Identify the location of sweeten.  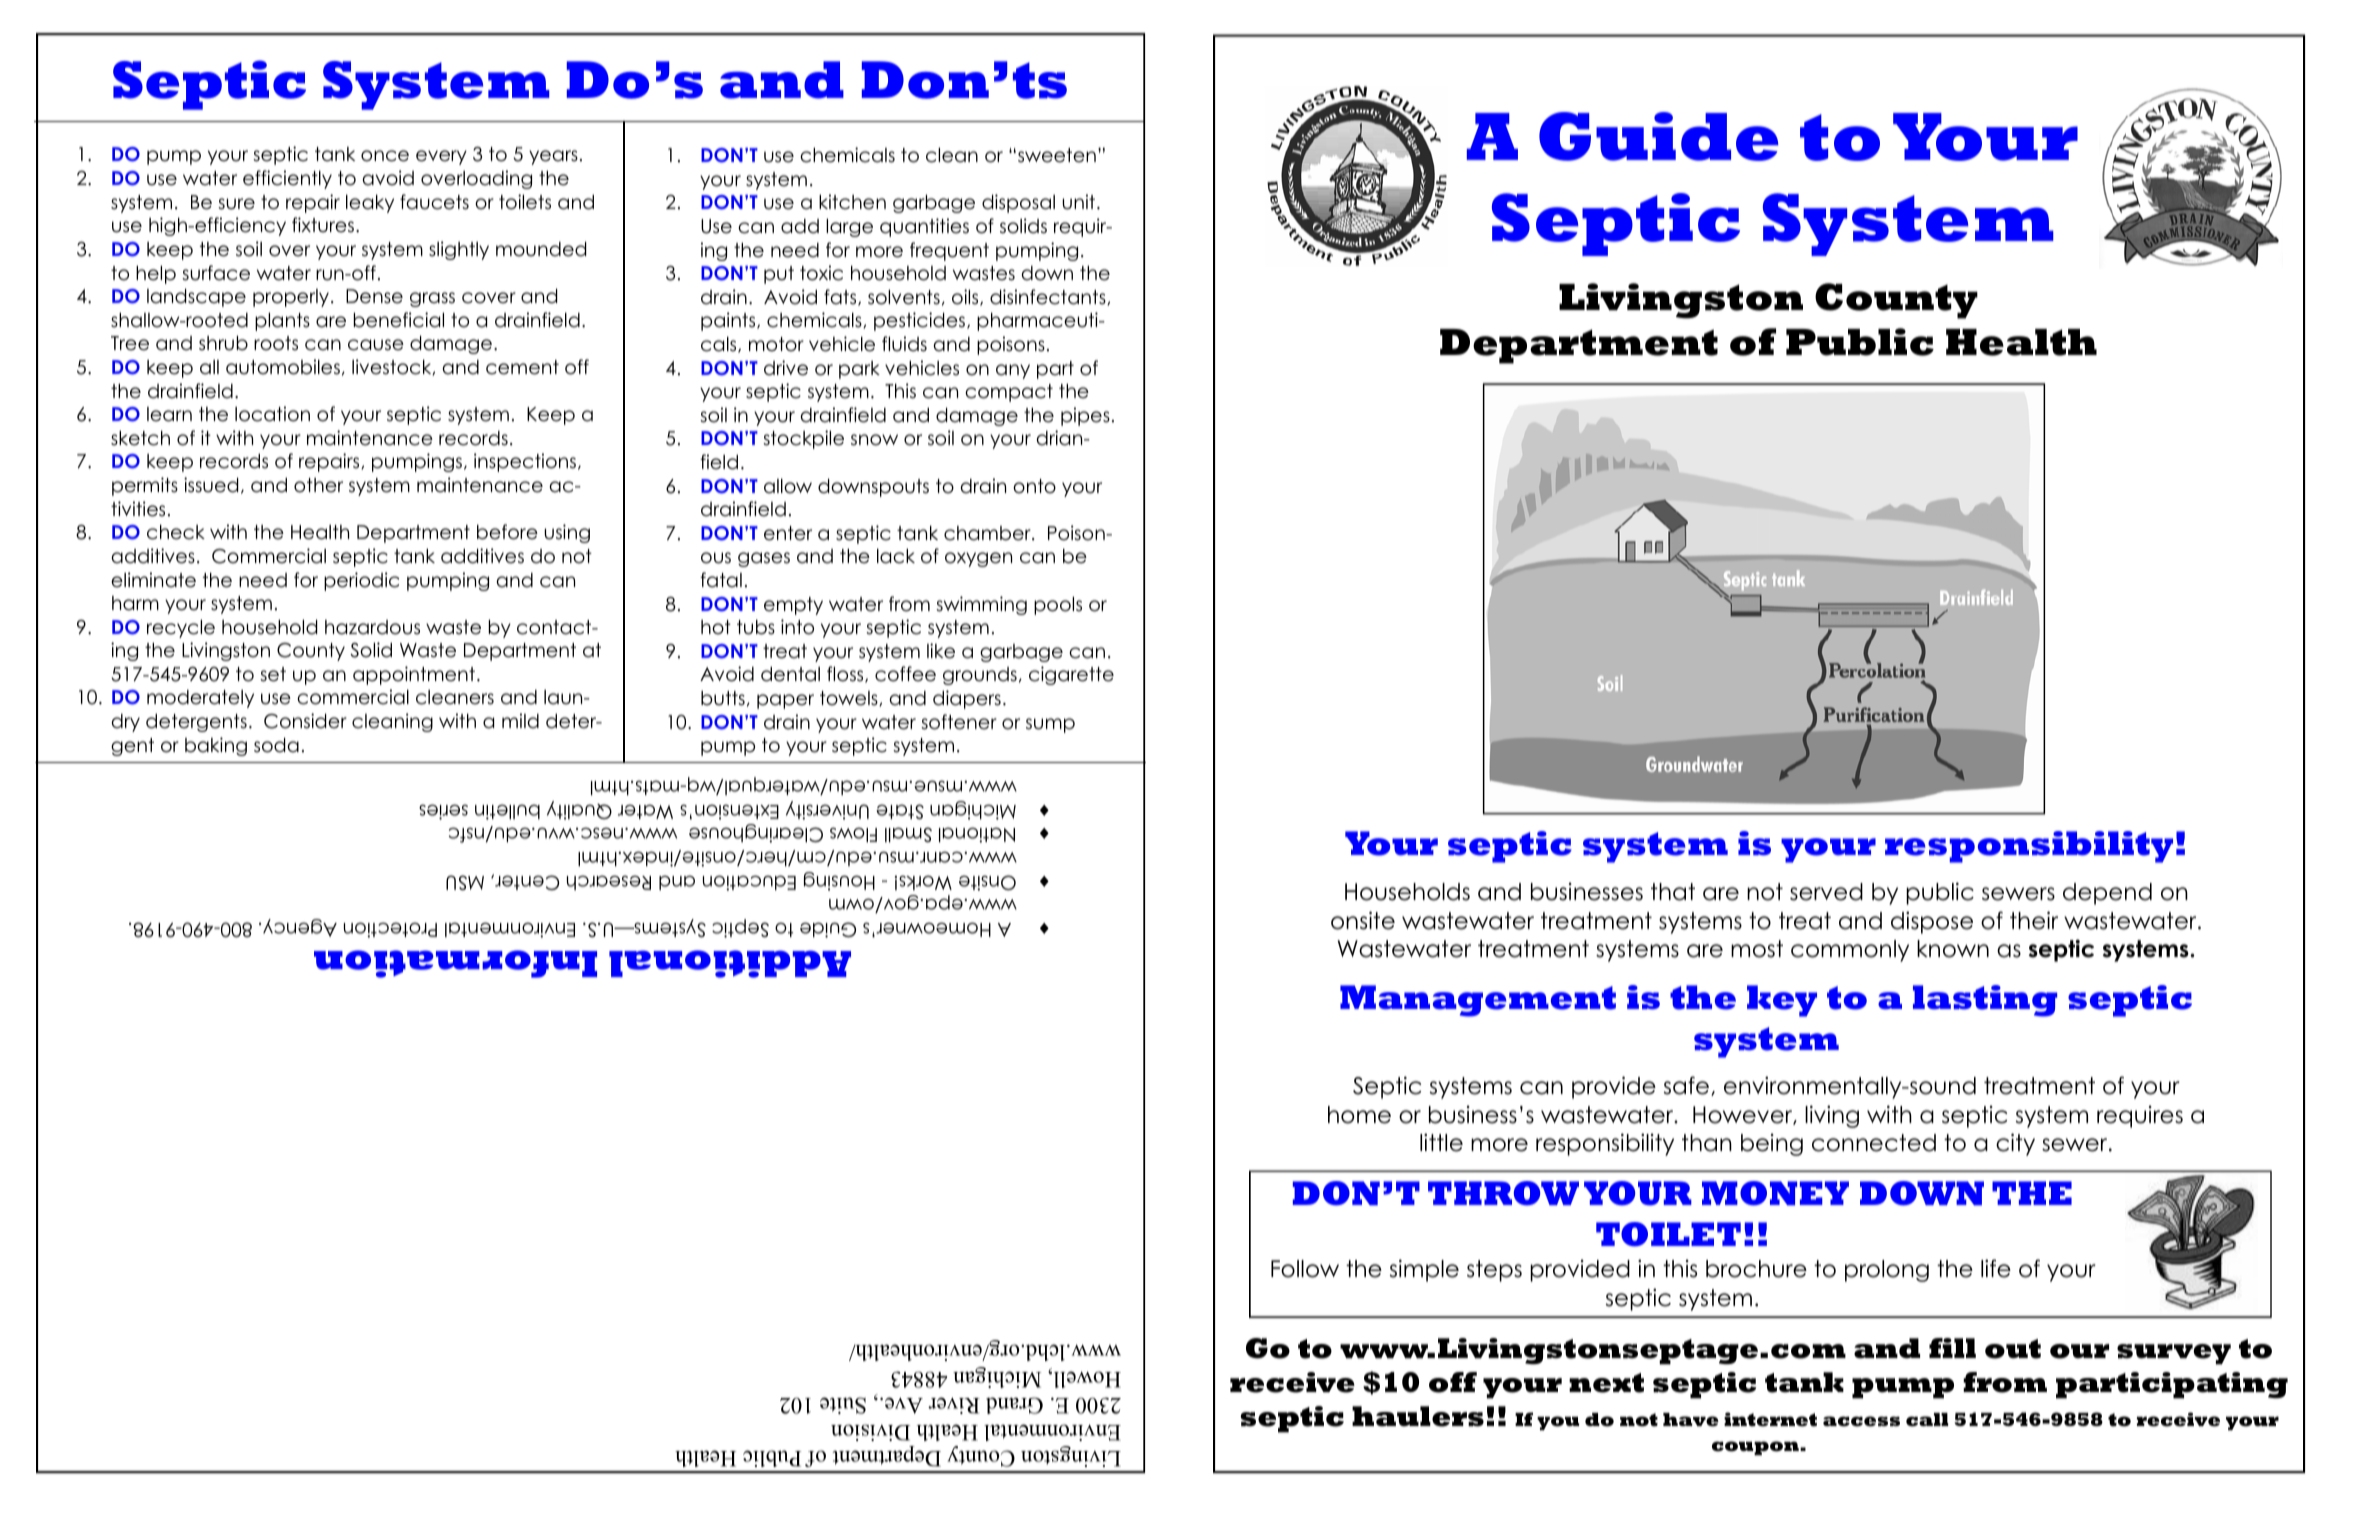
(1057, 155).
